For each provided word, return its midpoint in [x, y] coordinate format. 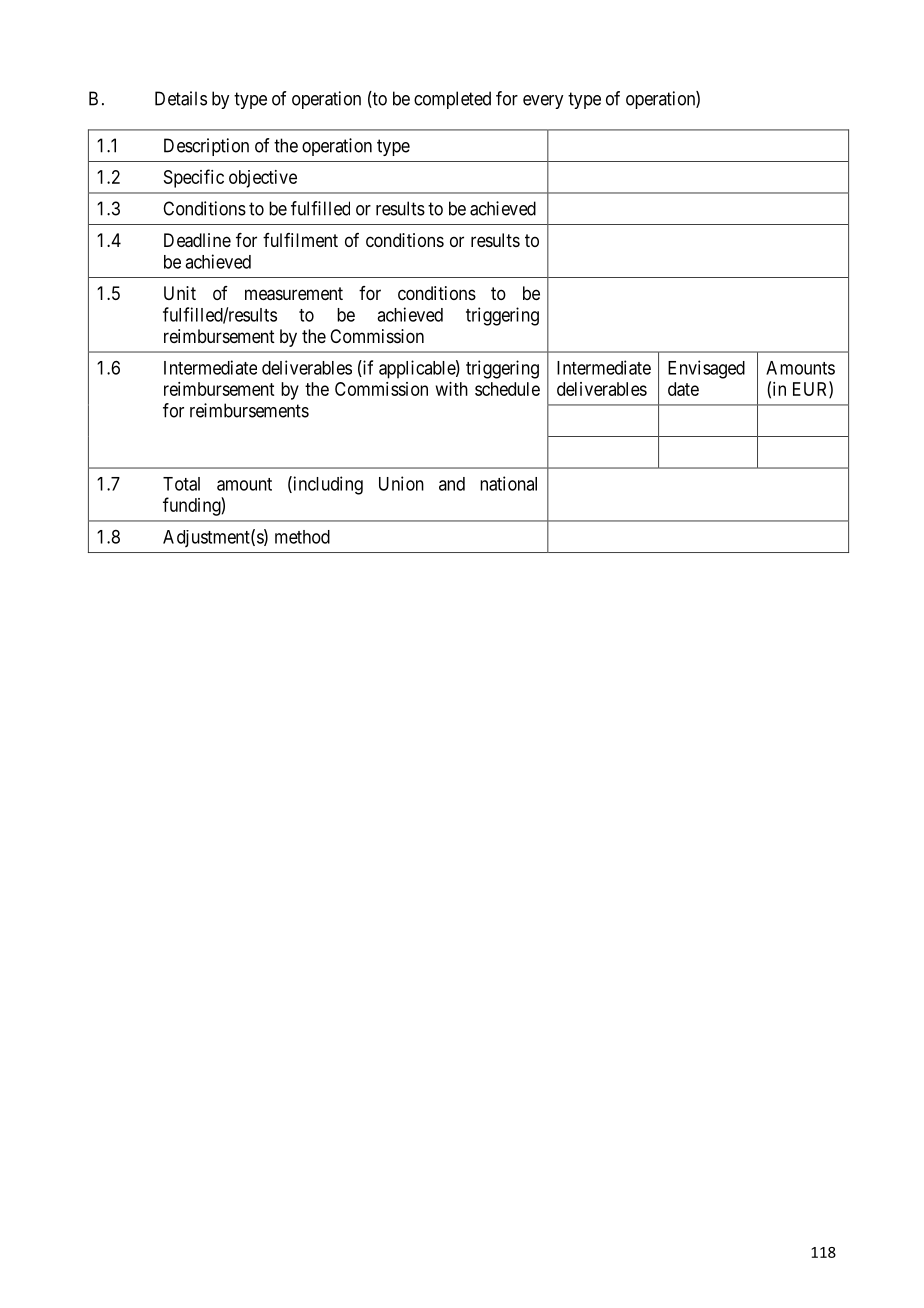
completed [452, 100]
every [543, 102]
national [508, 483]
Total [181, 484]
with [452, 389]
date [683, 389]
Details [181, 98]
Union [401, 483]
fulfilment [300, 240]
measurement [294, 294]
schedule [507, 389]
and [452, 484]
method [302, 537]
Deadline [197, 240]
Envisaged [706, 369]
